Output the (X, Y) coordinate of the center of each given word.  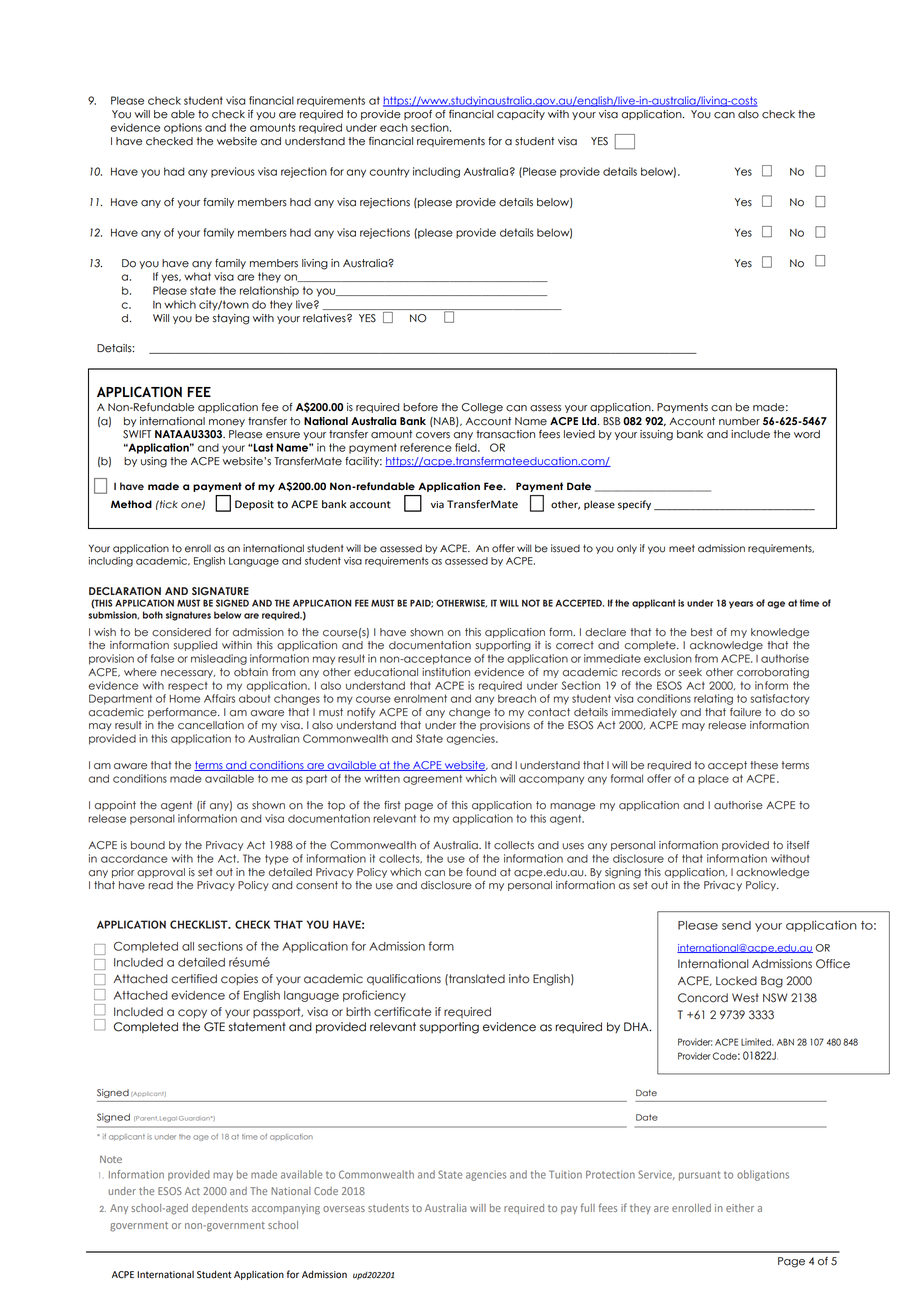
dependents (220, 1209)
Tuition (565, 1174)
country (389, 172)
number (739, 421)
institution (446, 672)
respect (188, 687)
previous (233, 172)
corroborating (773, 673)
